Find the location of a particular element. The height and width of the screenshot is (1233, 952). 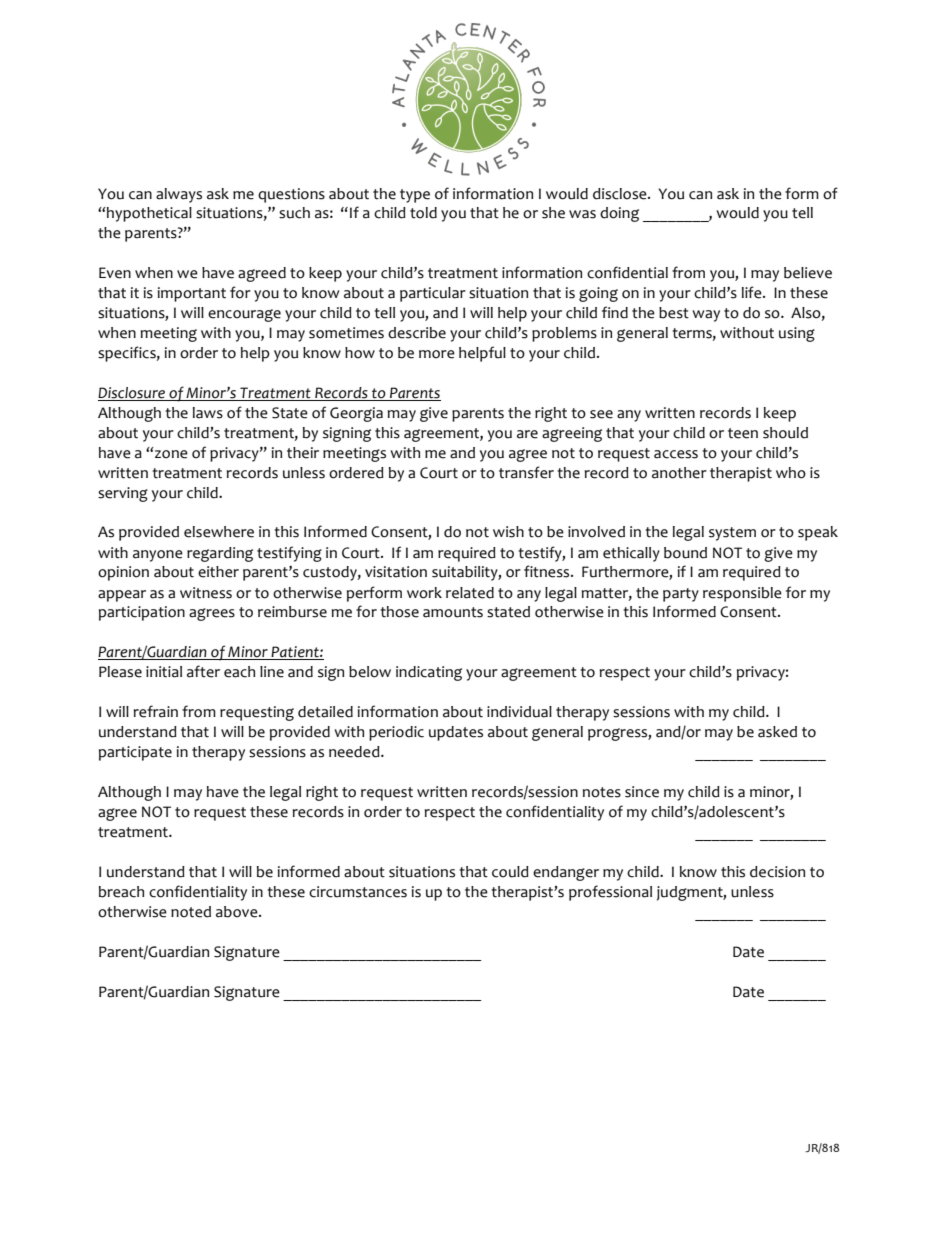

transfer is located at coordinates (526, 472).
